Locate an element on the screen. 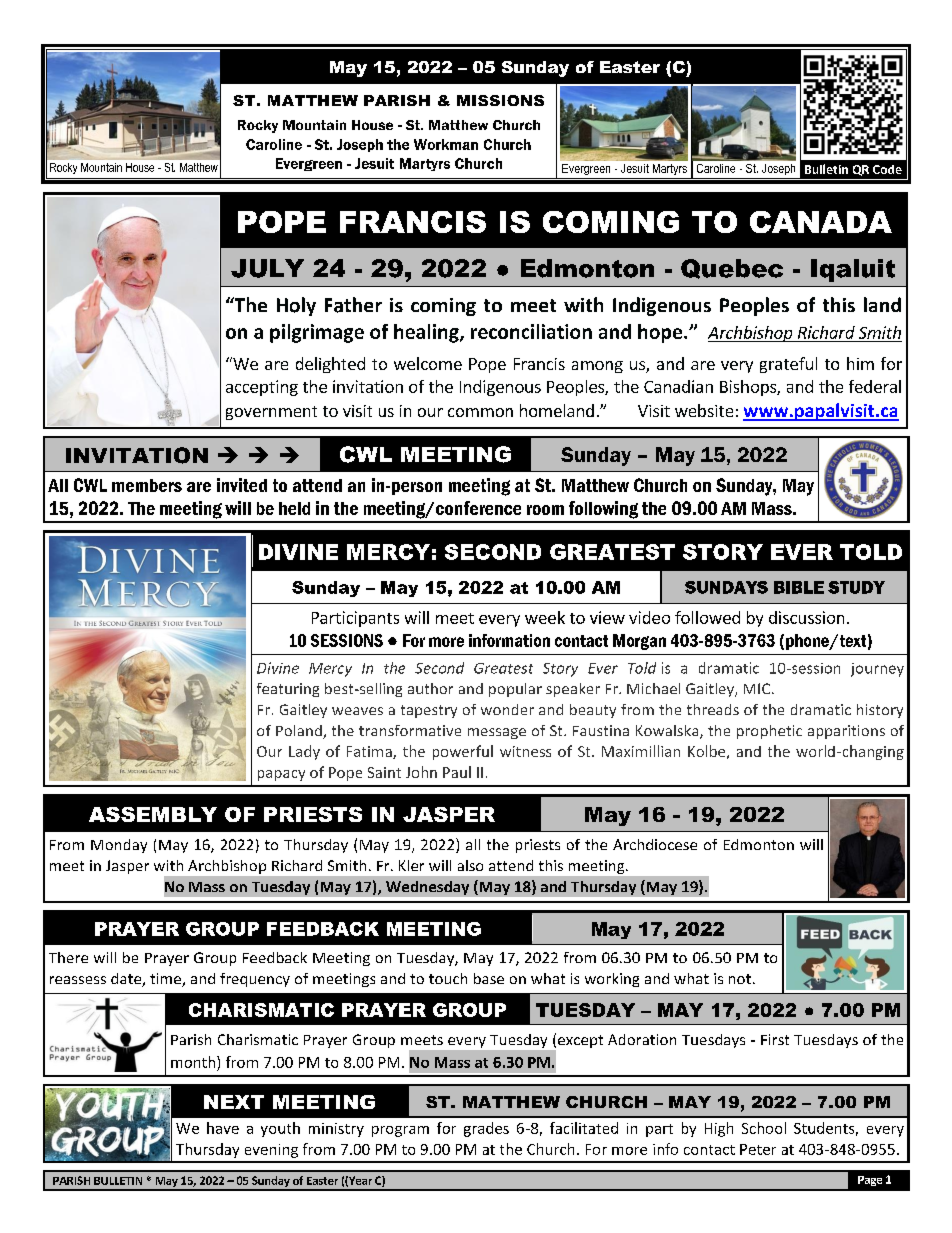 The image size is (952, 1233). prophetic is located at coordinates (769, 732).
